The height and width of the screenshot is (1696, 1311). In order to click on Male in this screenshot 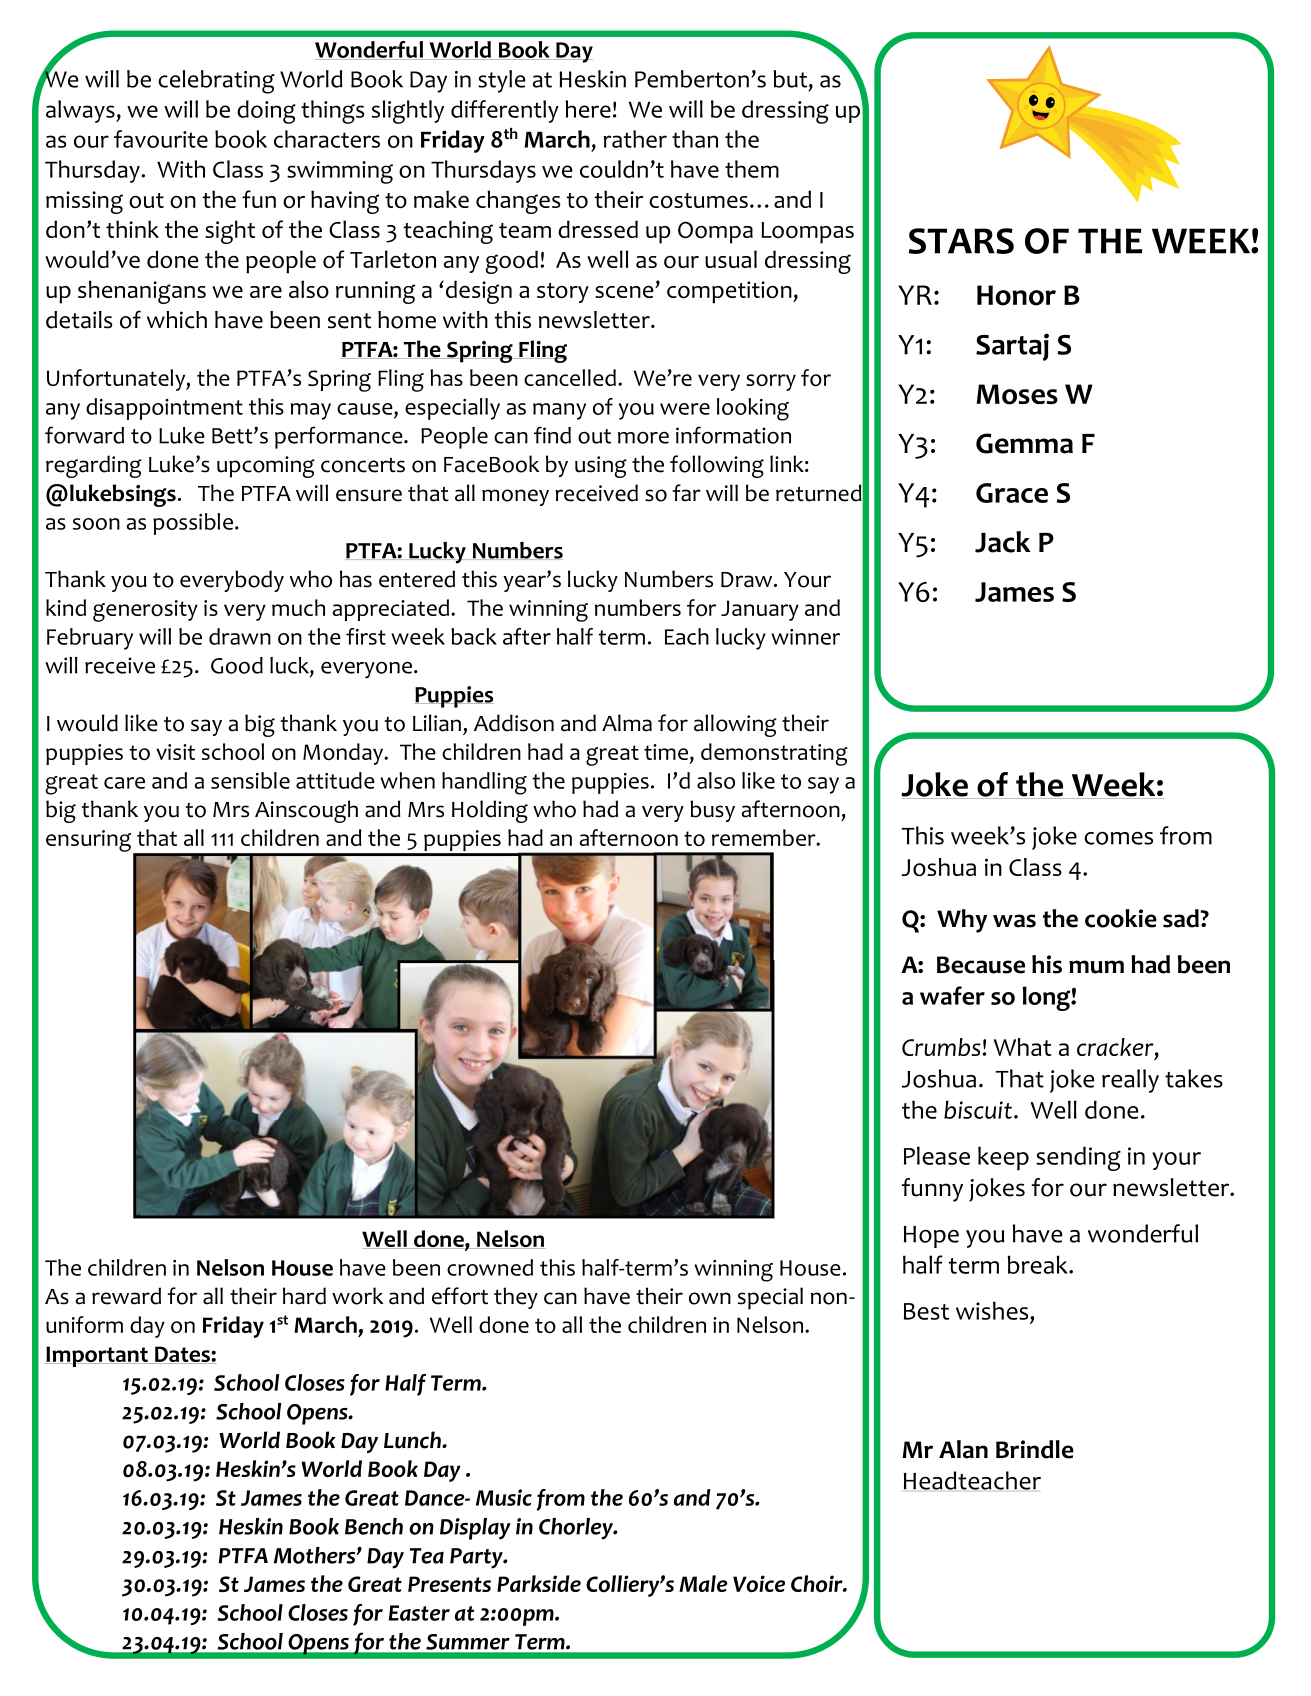, I will do `click(703, 1583)`.
